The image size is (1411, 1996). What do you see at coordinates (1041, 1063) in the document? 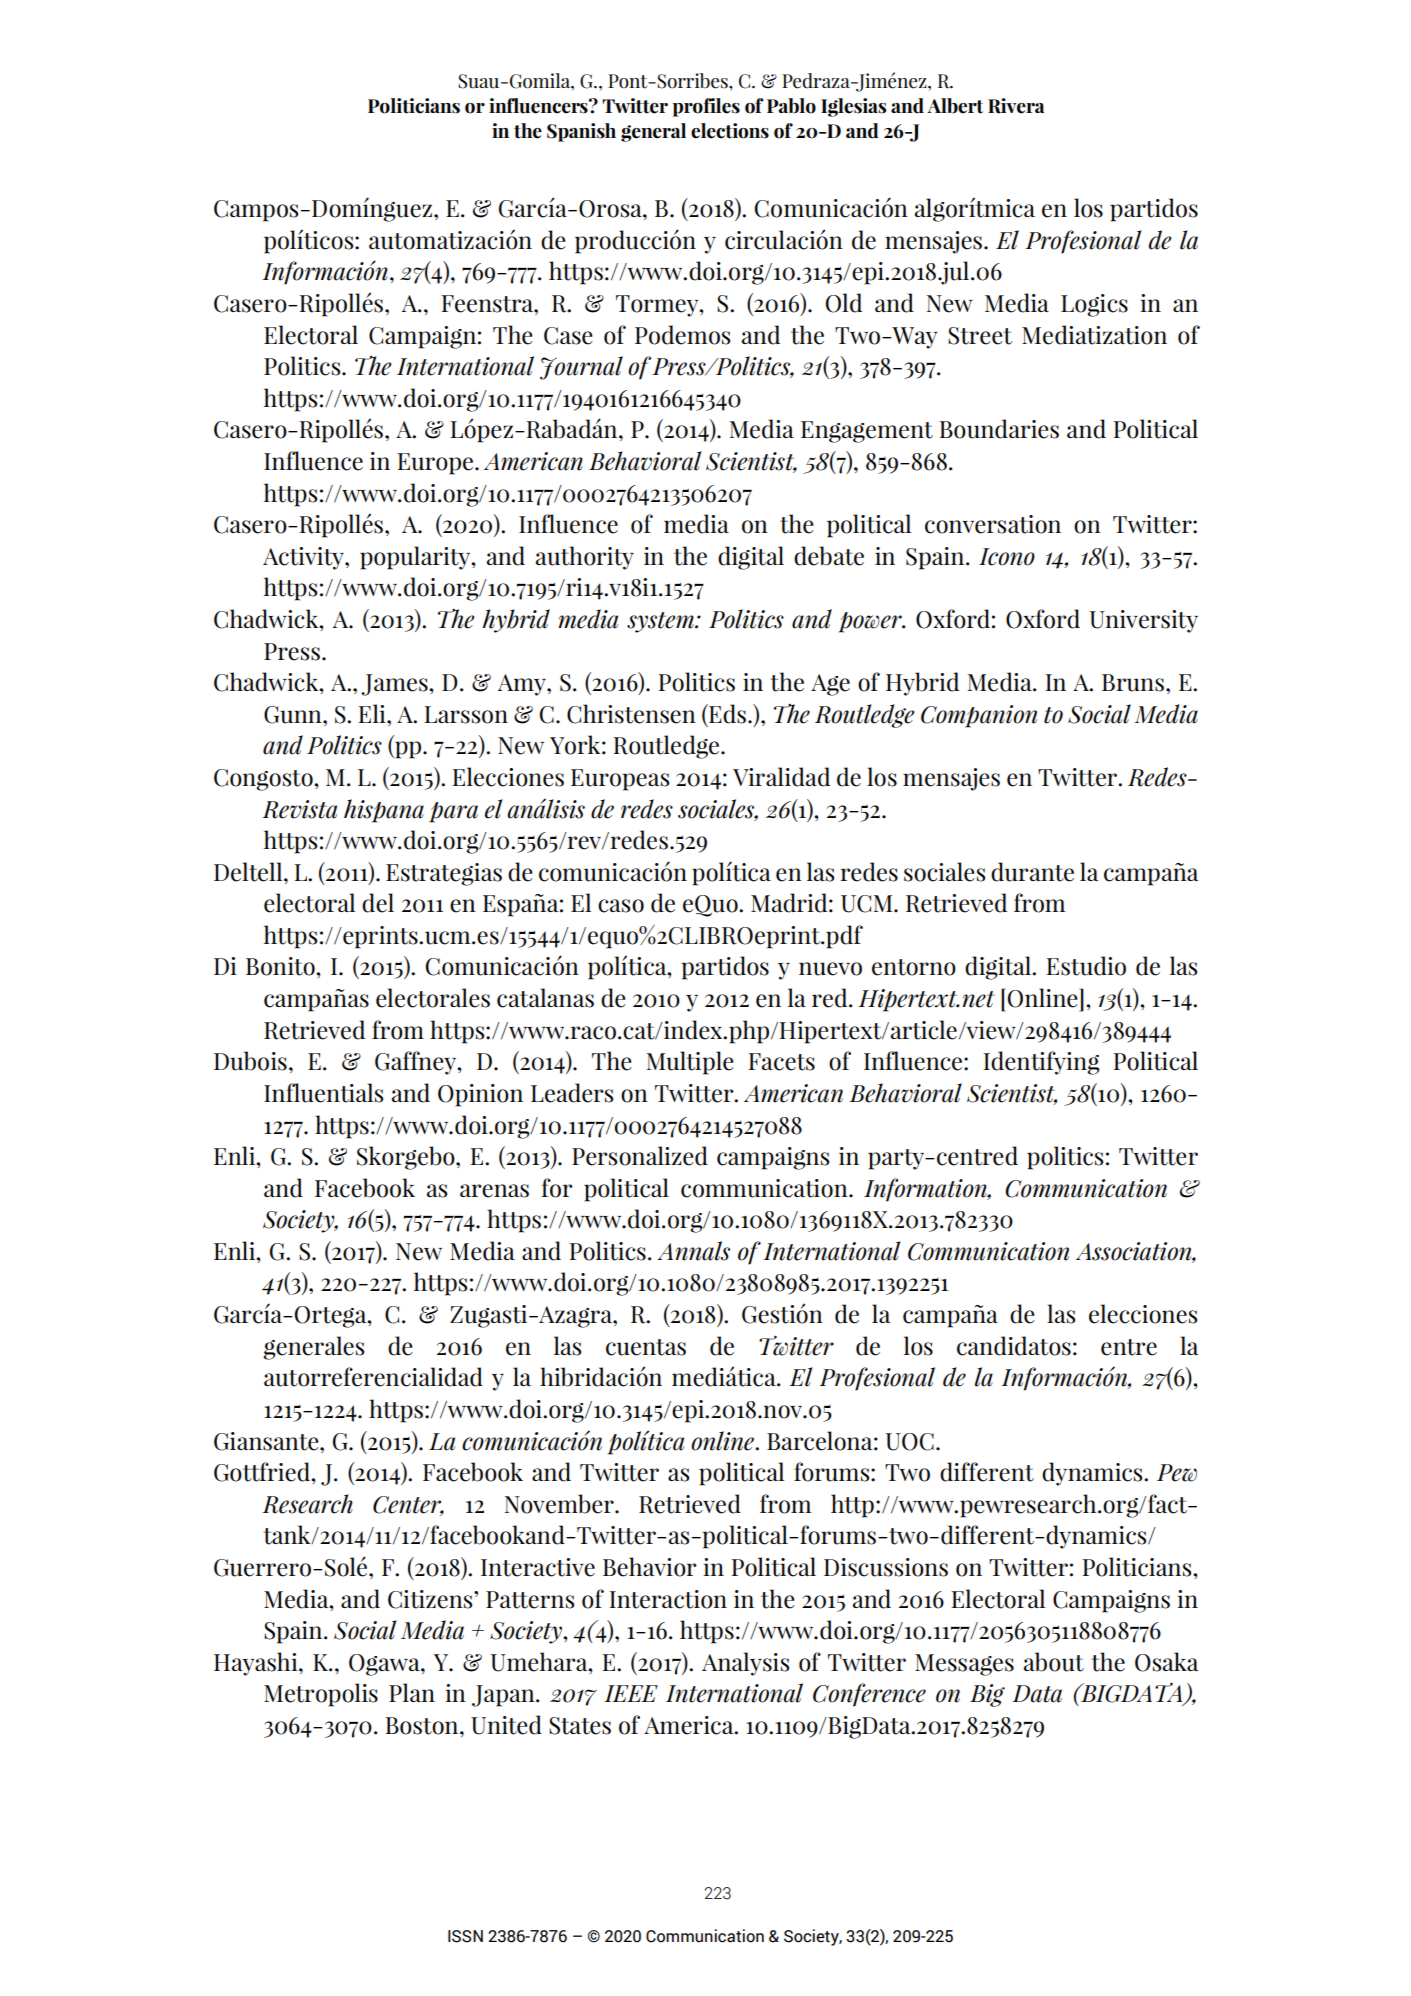
I see `Identifying` at bounding box center [1041, 1063].
